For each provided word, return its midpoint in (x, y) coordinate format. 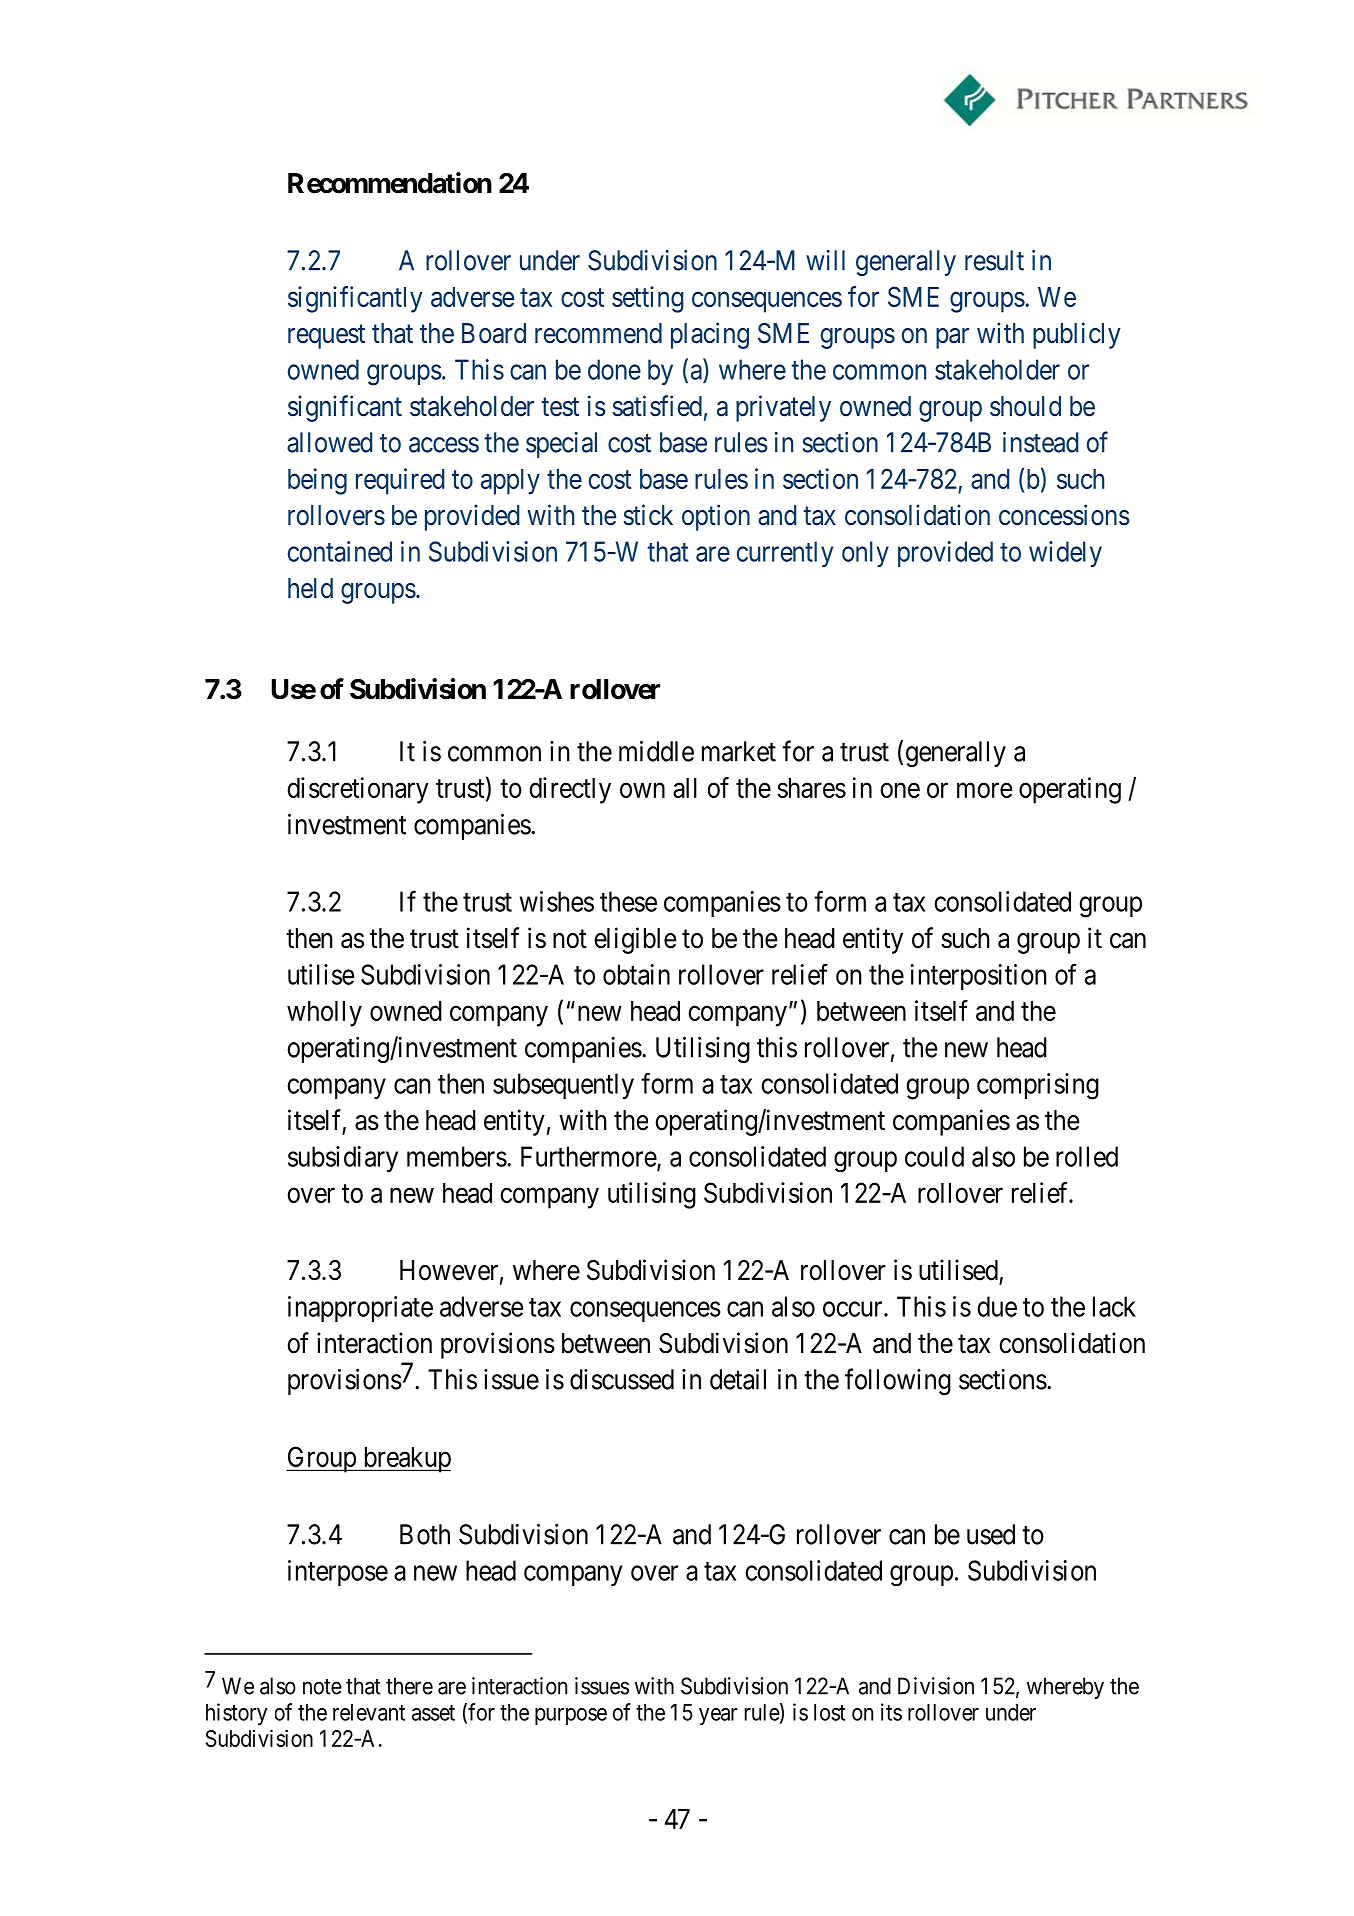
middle (656, 751)
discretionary (358, 790)
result (994, 260)
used (991, 1534)
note (322, 1687)
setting (648, 299)
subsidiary (343, 1159)
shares (811, 788)
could (934, 1156)
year (718, 1716)
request (326, 337)
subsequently (563, 1086)
